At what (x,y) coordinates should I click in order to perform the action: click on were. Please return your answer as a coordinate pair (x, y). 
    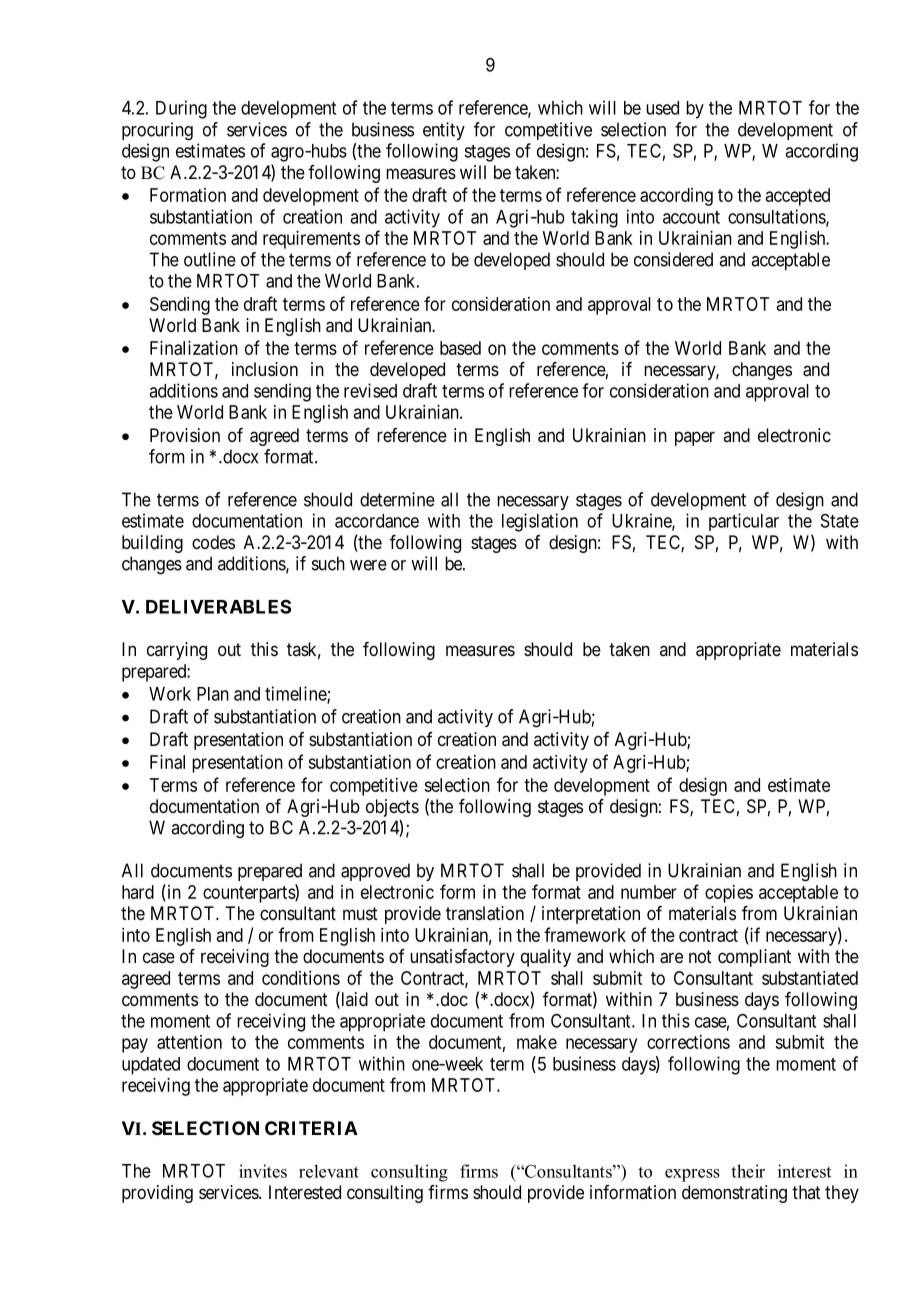
    Looking at the image, I should click on (368, 565).
